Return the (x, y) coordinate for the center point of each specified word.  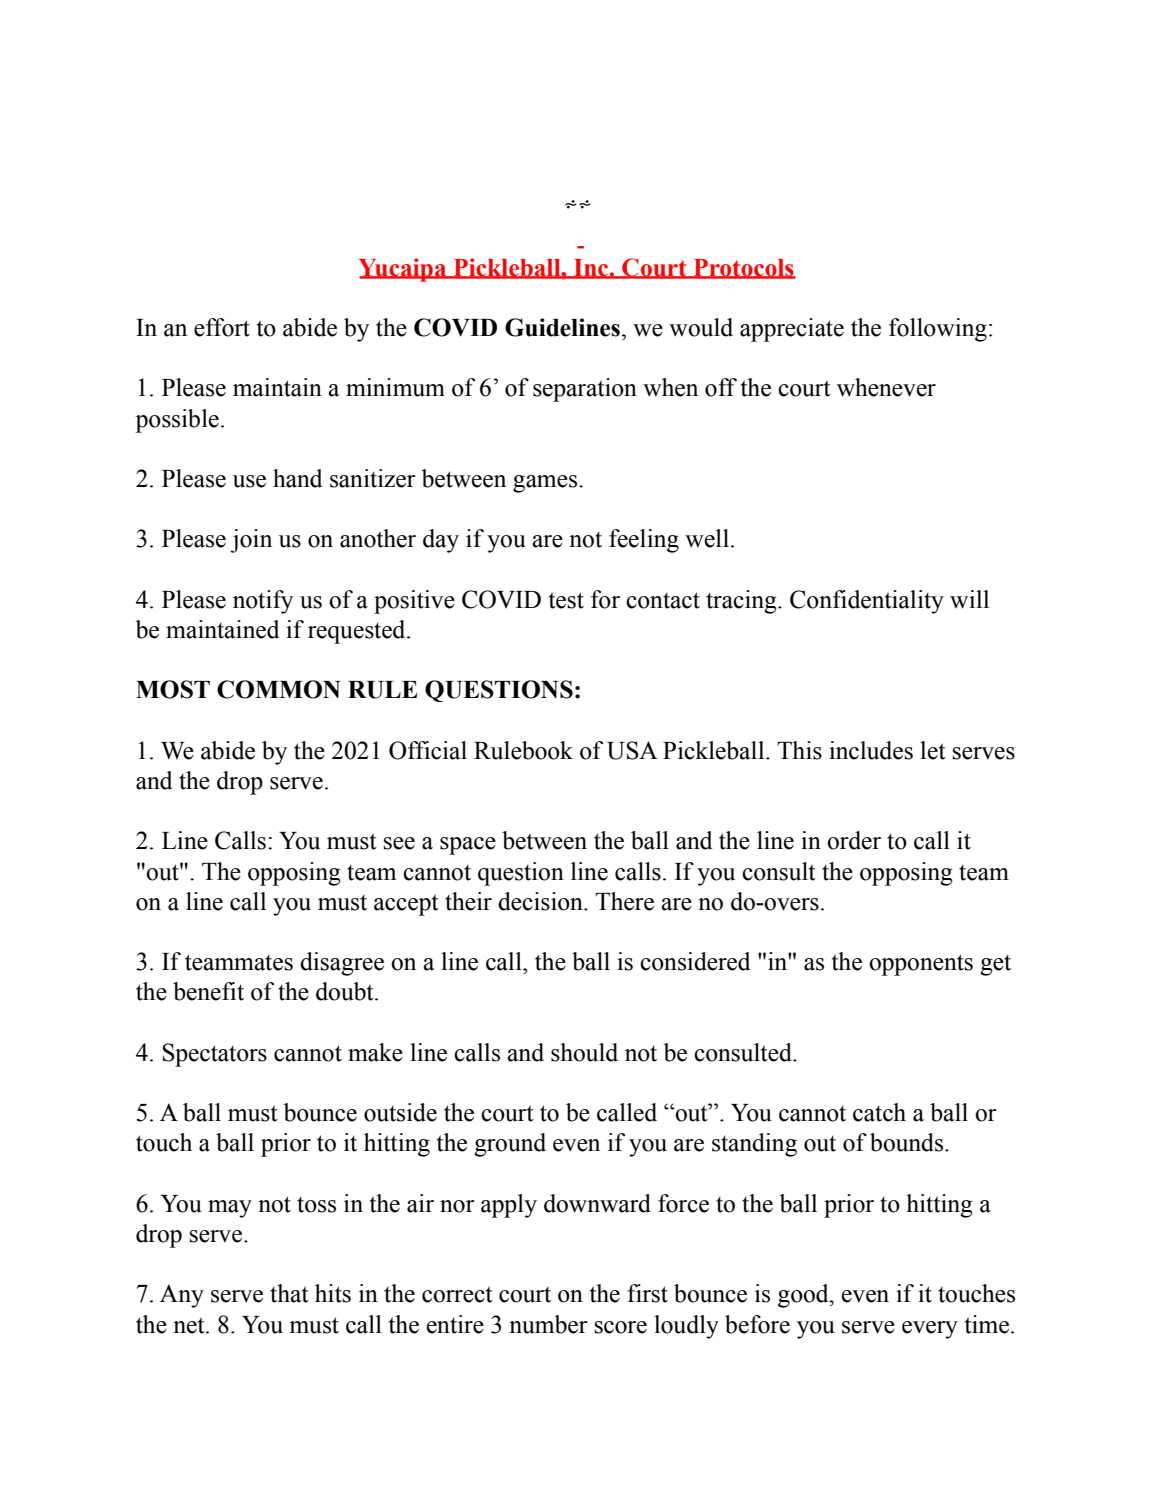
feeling (644, 541)
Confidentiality (867, 602)
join (251, 541)
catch (879, 1112)
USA (632, 750)
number (548, 1324)
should (584, 1052)
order (854, 840)
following (938, 330)
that (289, 1293)
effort (222, 327)
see (399, 843)
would (701, 327)
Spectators (215, 1055)
